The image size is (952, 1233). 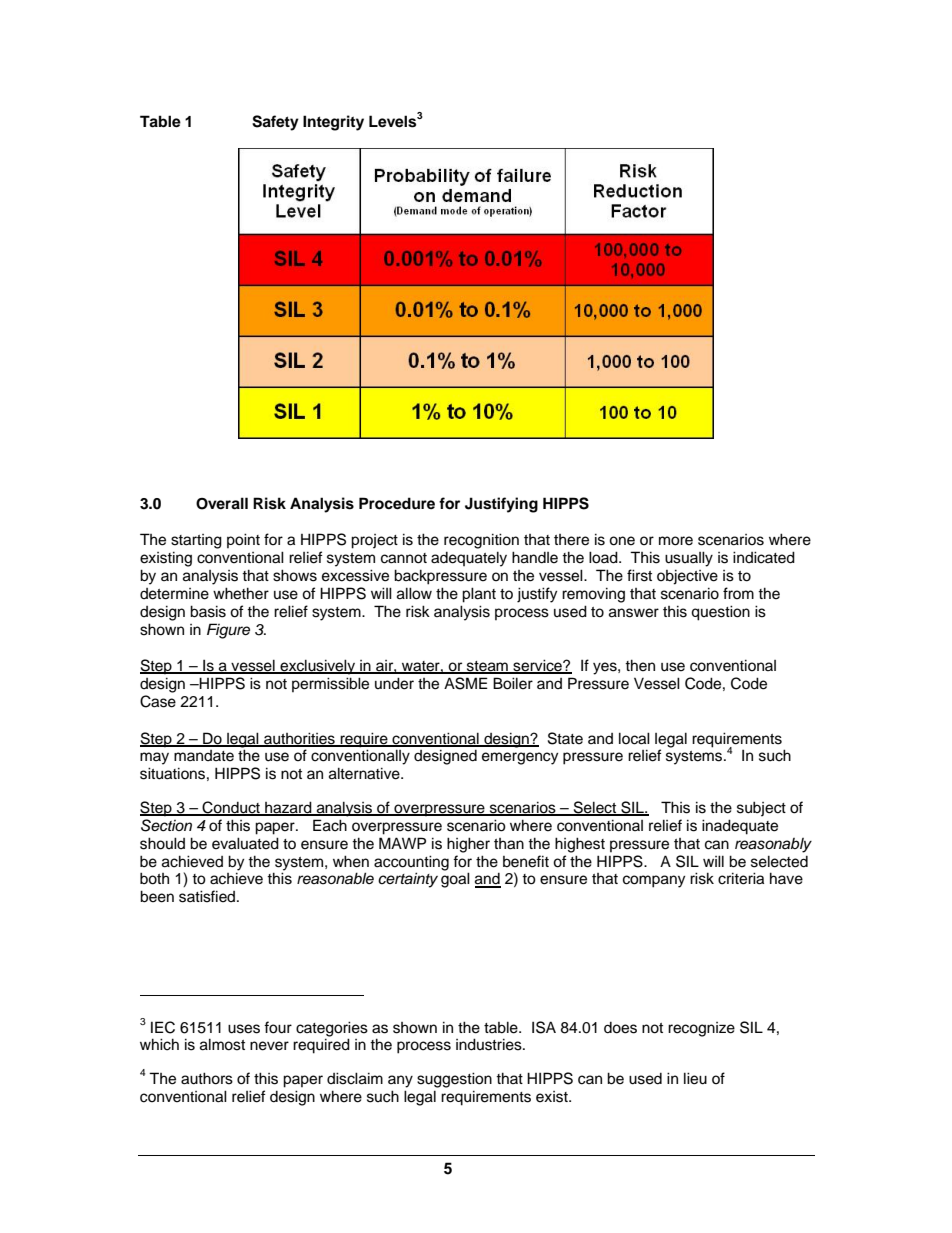 What do you see at coordinates (622, 541) in the screenshot?
I see `one` at bounding box center [622, 541].
